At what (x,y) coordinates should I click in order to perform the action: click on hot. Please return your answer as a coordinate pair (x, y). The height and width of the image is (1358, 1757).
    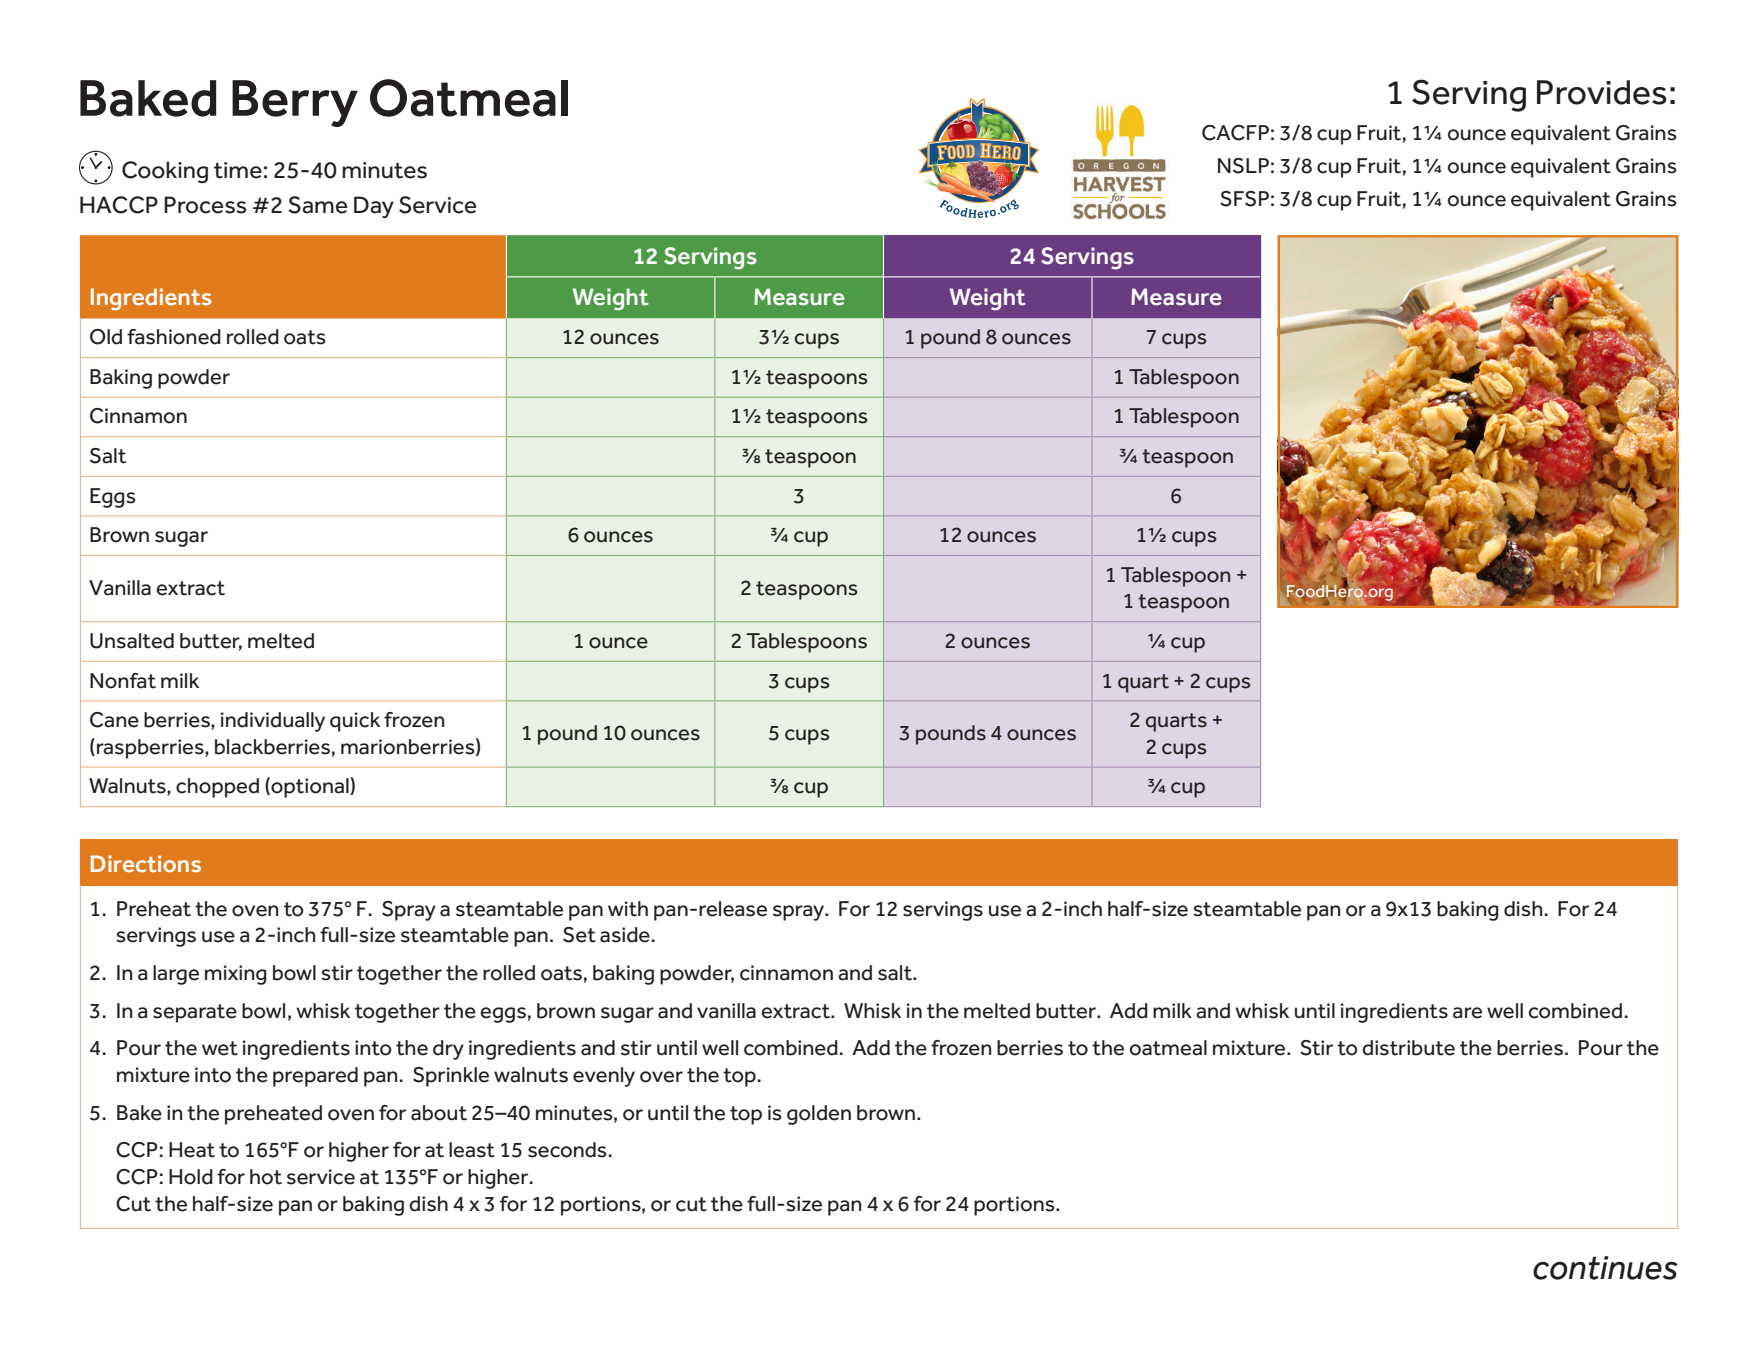
    Looking at the image, I should click on (266, 1177).
